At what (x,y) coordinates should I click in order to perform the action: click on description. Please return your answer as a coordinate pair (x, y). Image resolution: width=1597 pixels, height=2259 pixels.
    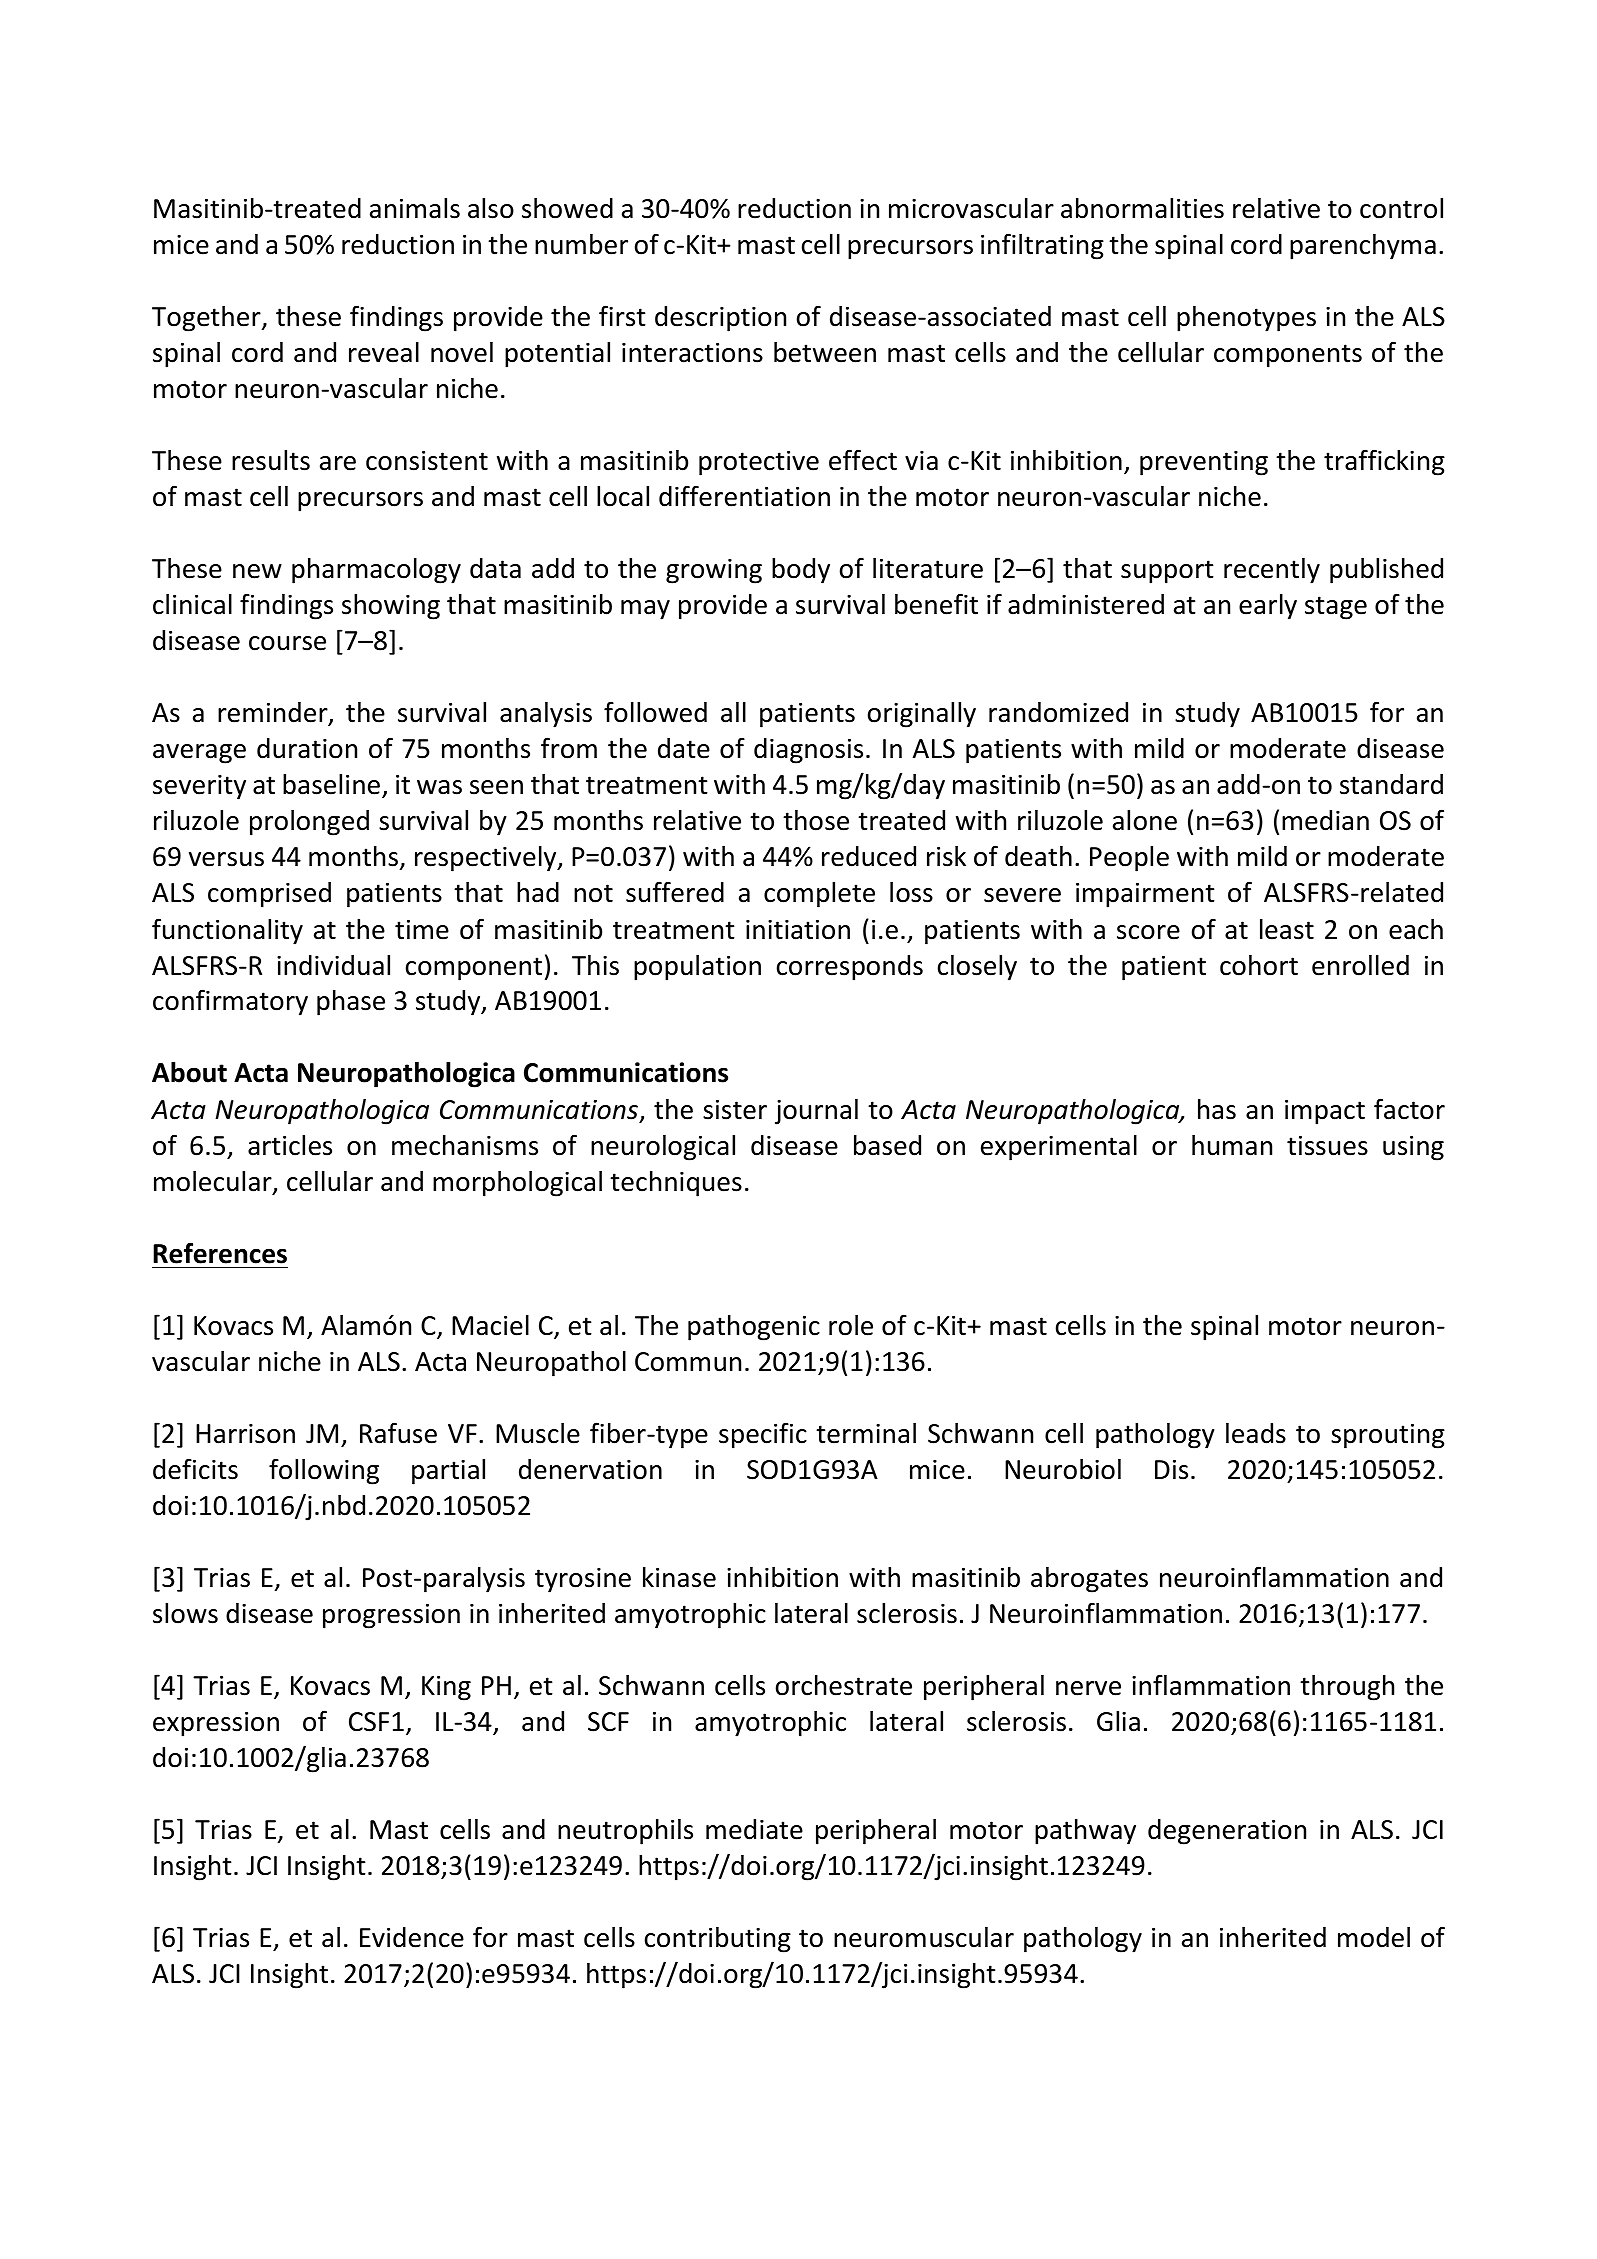
    Looking at the image, I should click on (720, 319).
